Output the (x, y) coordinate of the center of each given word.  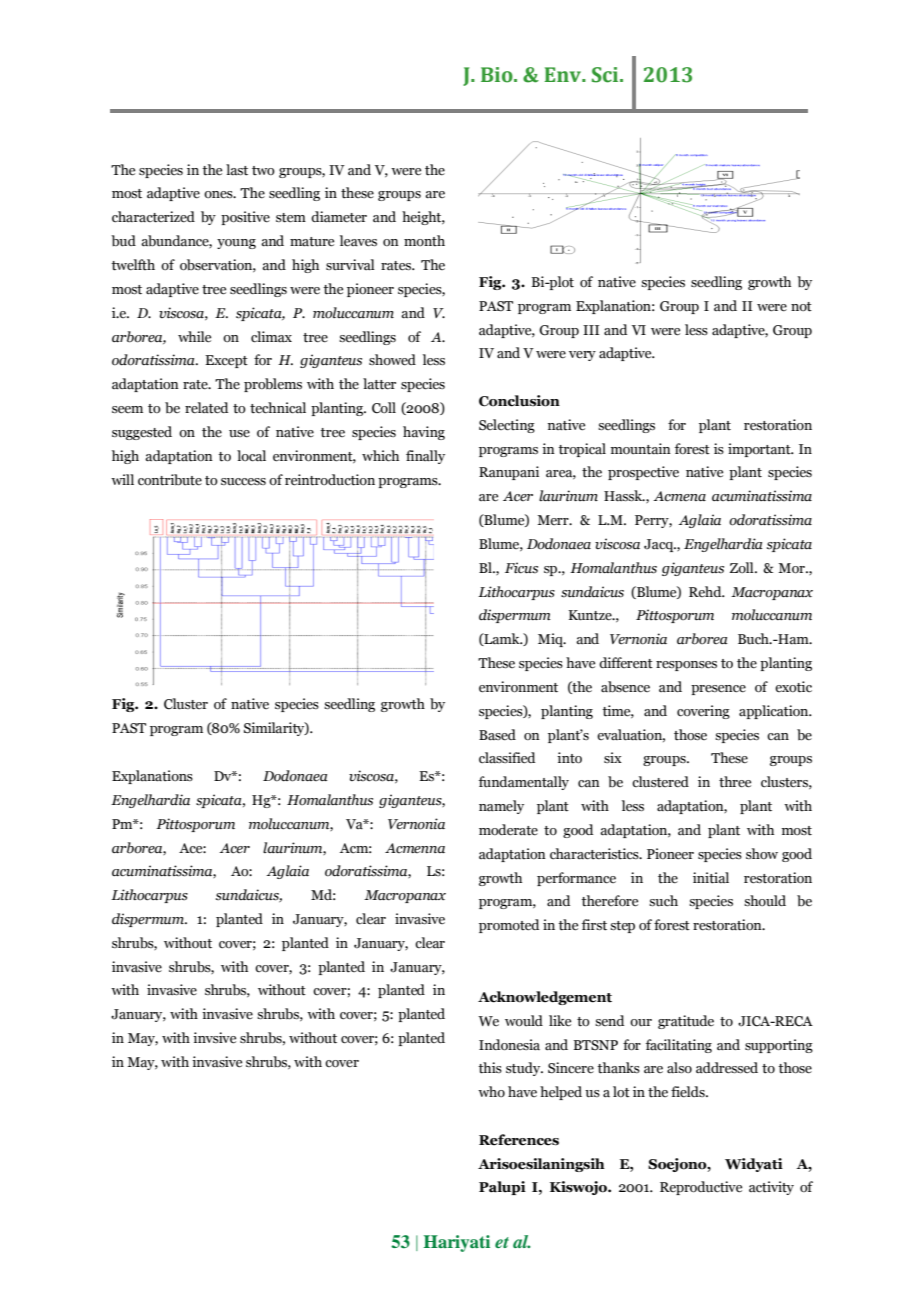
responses (686, 666)
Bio (498, 75)
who (491, 1091)
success (243, 482)
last (237, 170)
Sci (606, 75)
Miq (552, 640)
